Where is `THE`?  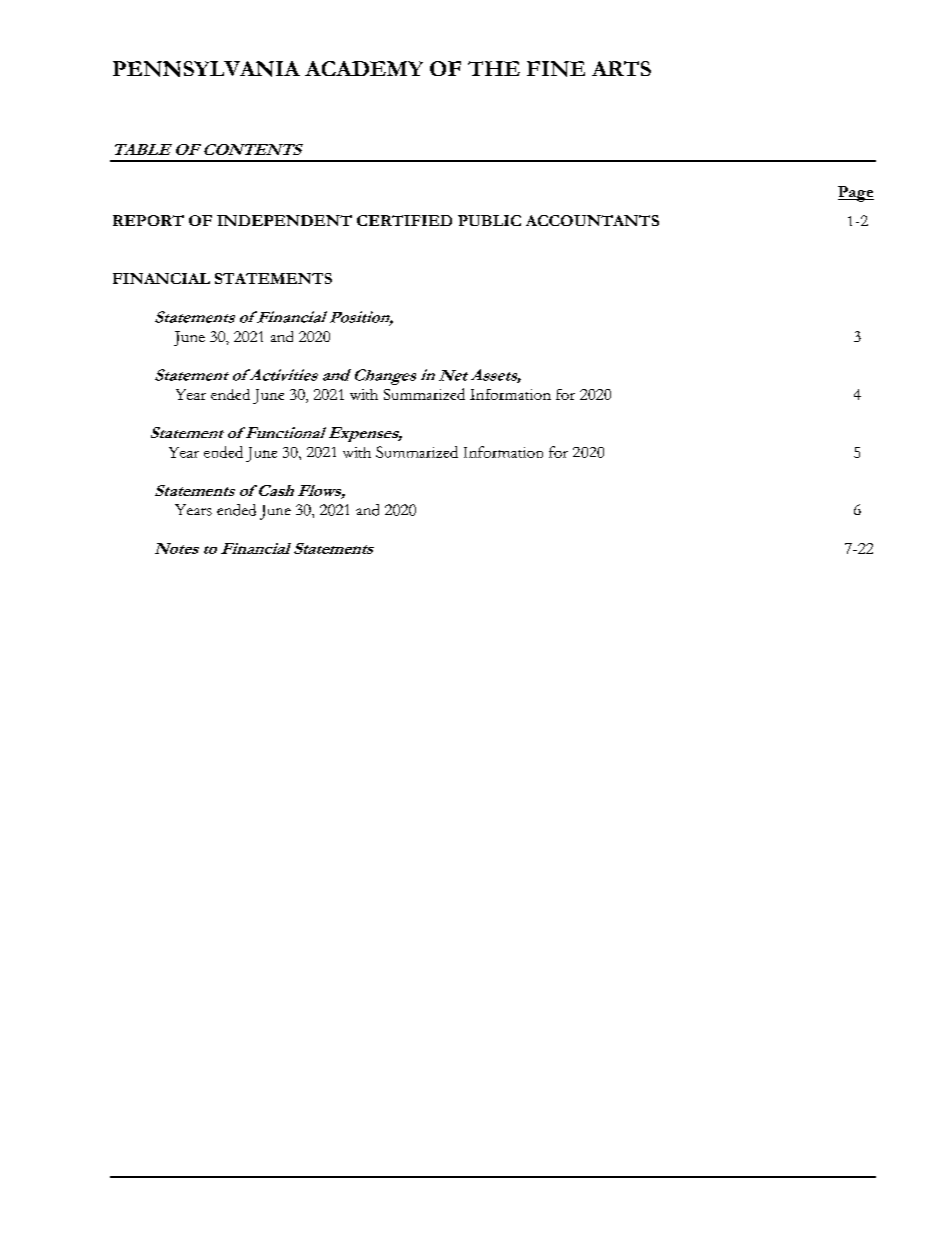
THE is located at coordinates (494, 68).
